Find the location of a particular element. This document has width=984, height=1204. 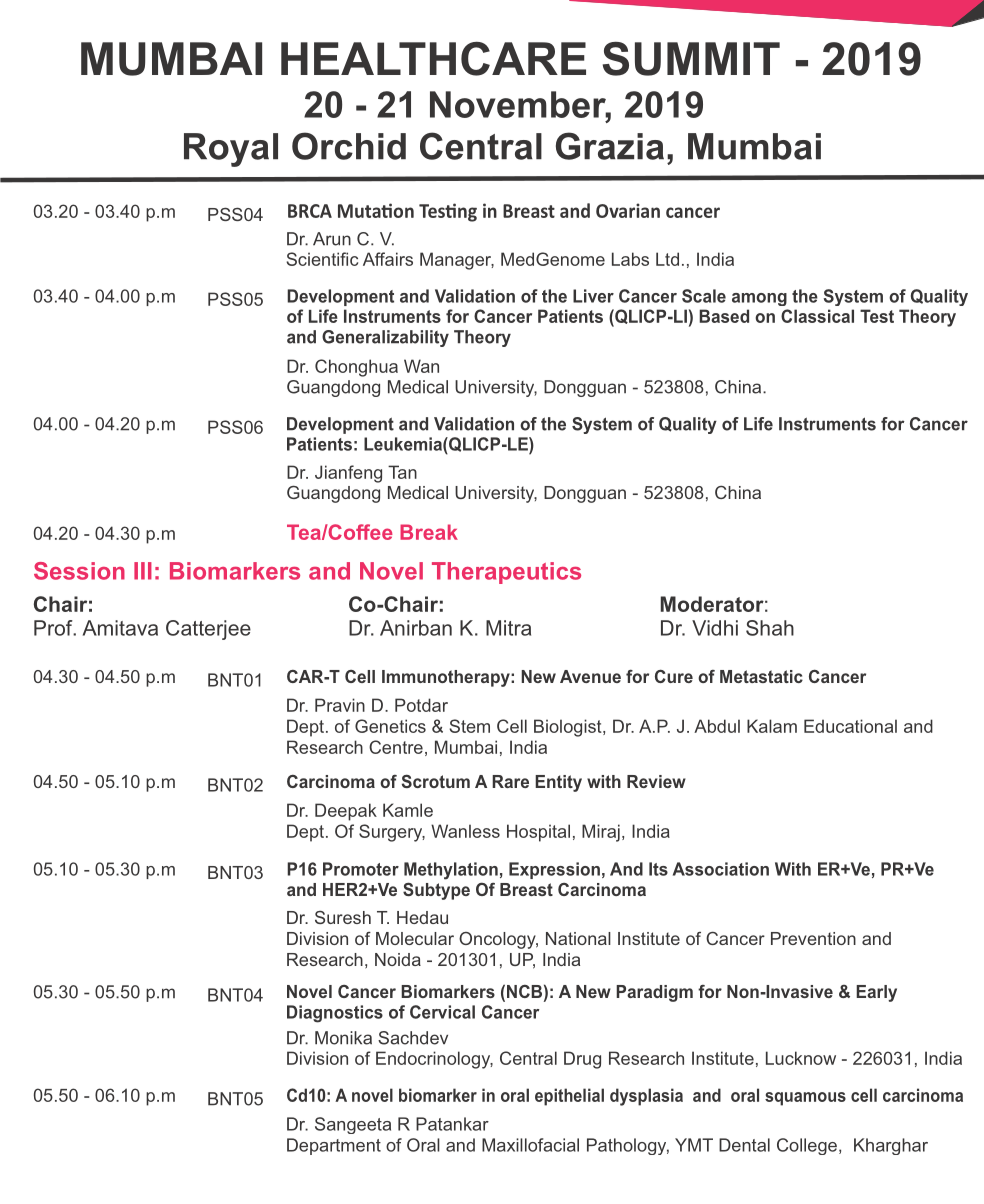

Shah is located at coordinates (770, 628).
